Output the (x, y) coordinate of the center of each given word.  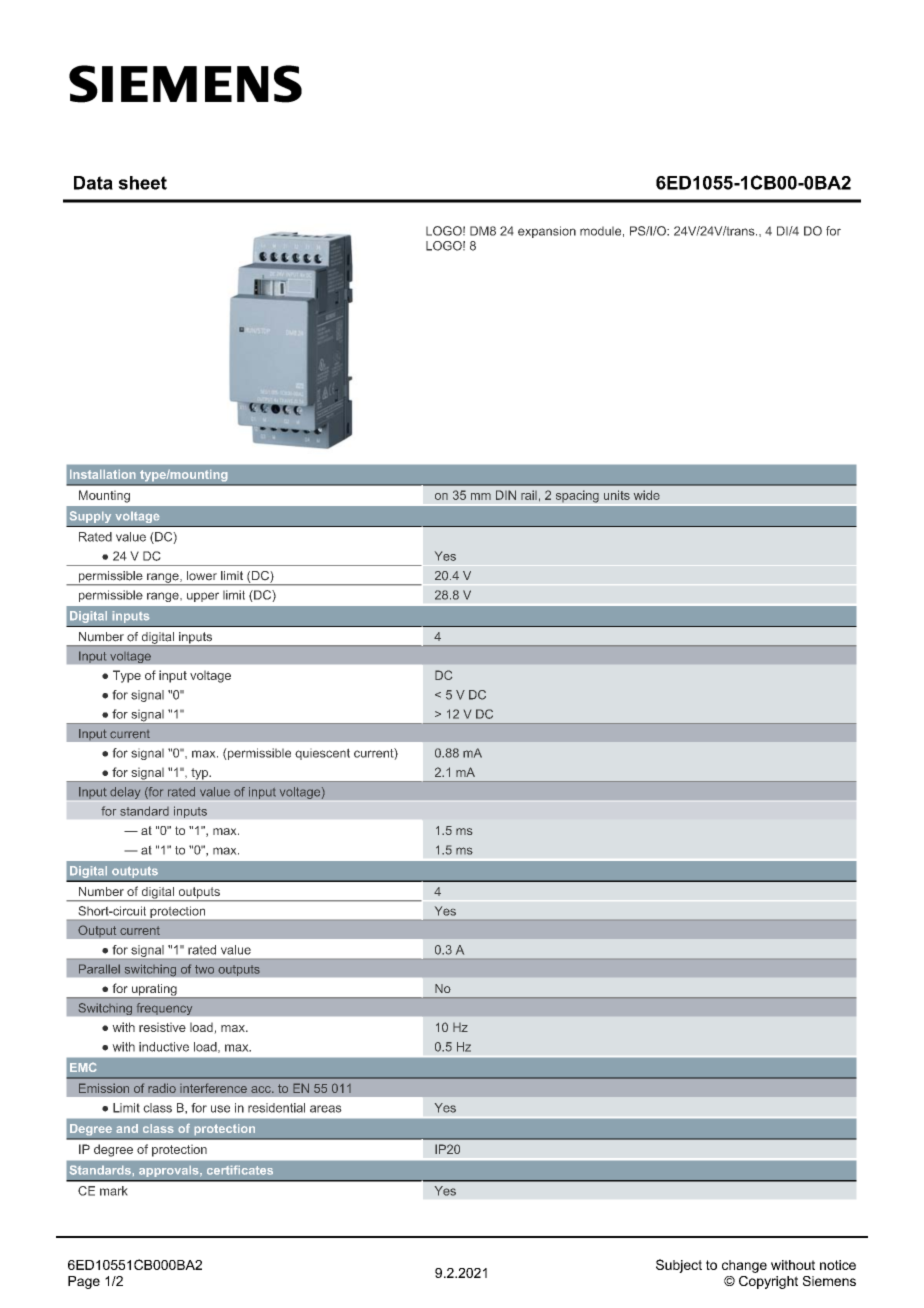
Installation (102, 474)
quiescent (322, 754)
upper (203, 597)
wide (647, 495)
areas (326, 1109)
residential (276, 1108)
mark (114, 1191)
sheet (142, 183)
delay (125, 793)
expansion (547, 232)
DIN (506, 495)
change (744, 1266)
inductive (164, 1047)
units (617, 495)
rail (529, 495)
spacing (577, 496)
